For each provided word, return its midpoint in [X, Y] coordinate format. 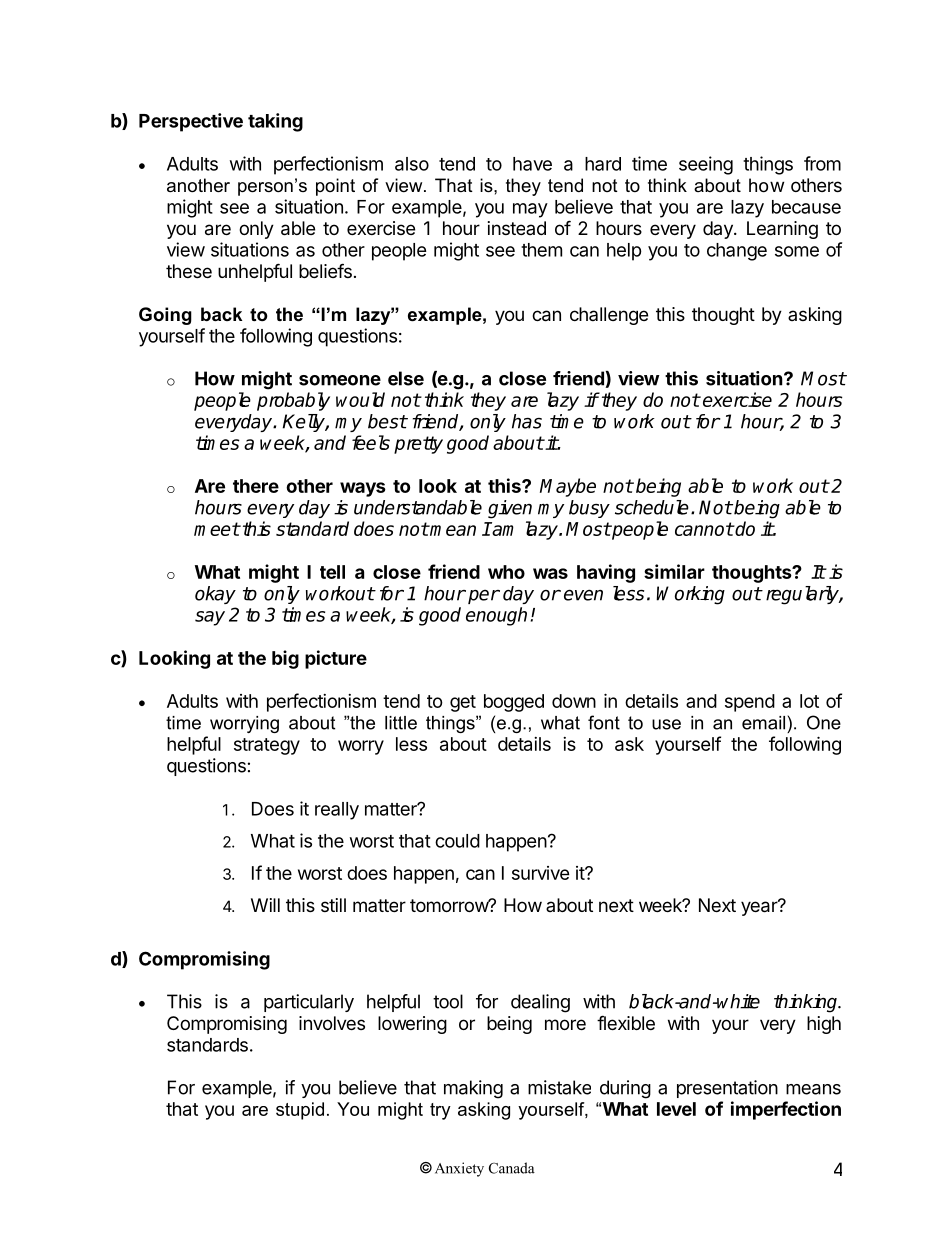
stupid [300, 1111]
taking [275, 122]
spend [750, 703]
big [285, 659]
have [532, 164]
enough [496, 616]
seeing [706, 165]
